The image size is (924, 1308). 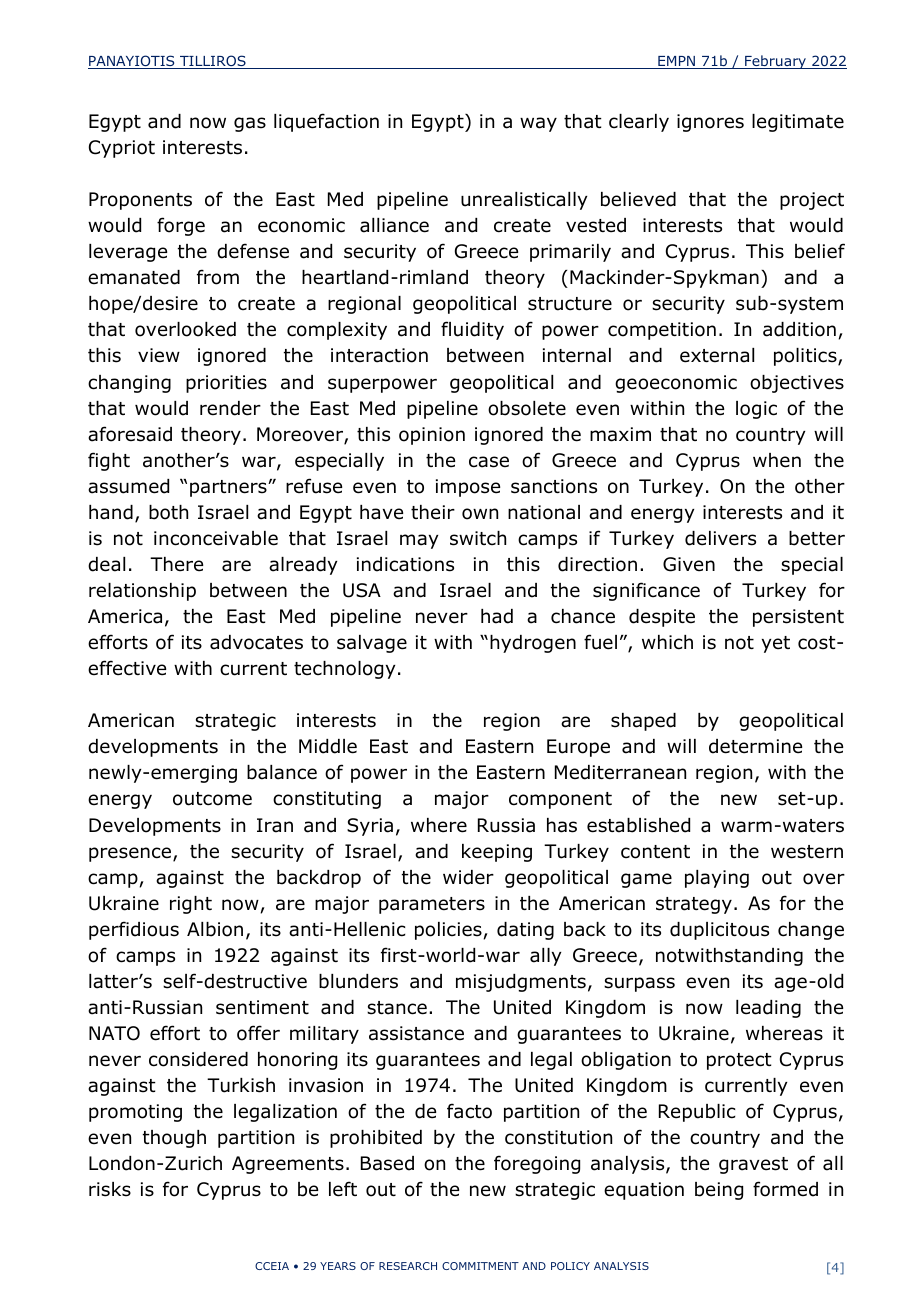 I want to click on when, so click(x=777, y=460).
